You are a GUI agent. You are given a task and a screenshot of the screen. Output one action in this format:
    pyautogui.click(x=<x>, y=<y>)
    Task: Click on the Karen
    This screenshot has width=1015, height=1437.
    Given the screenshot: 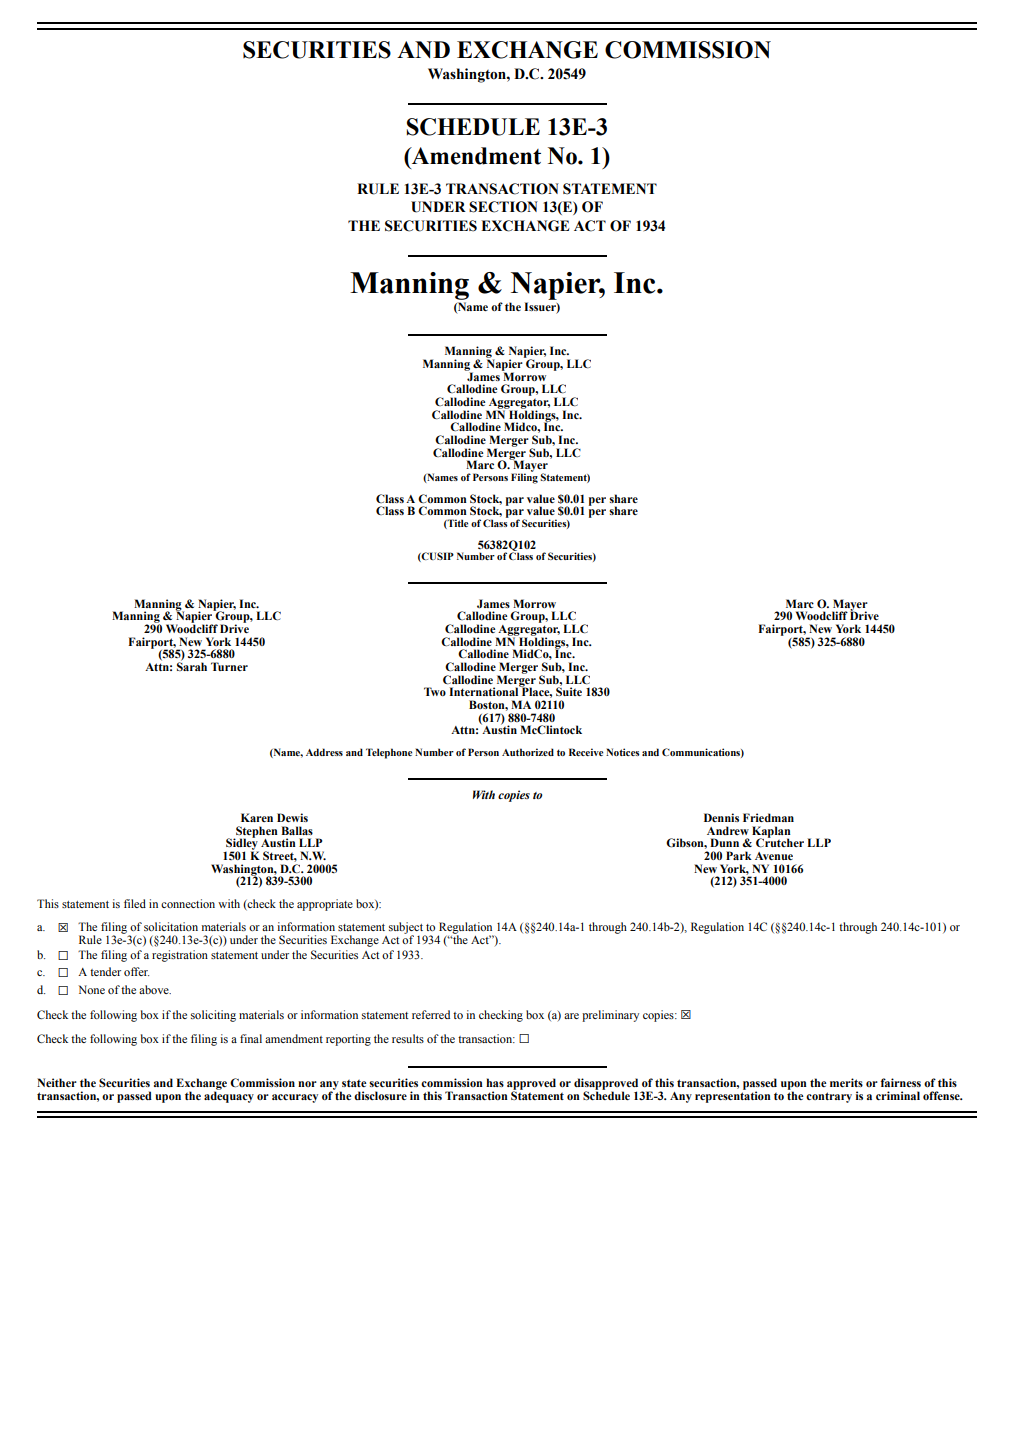 What is the action you would take?
    pyautogui.click(x=257, y=817)
